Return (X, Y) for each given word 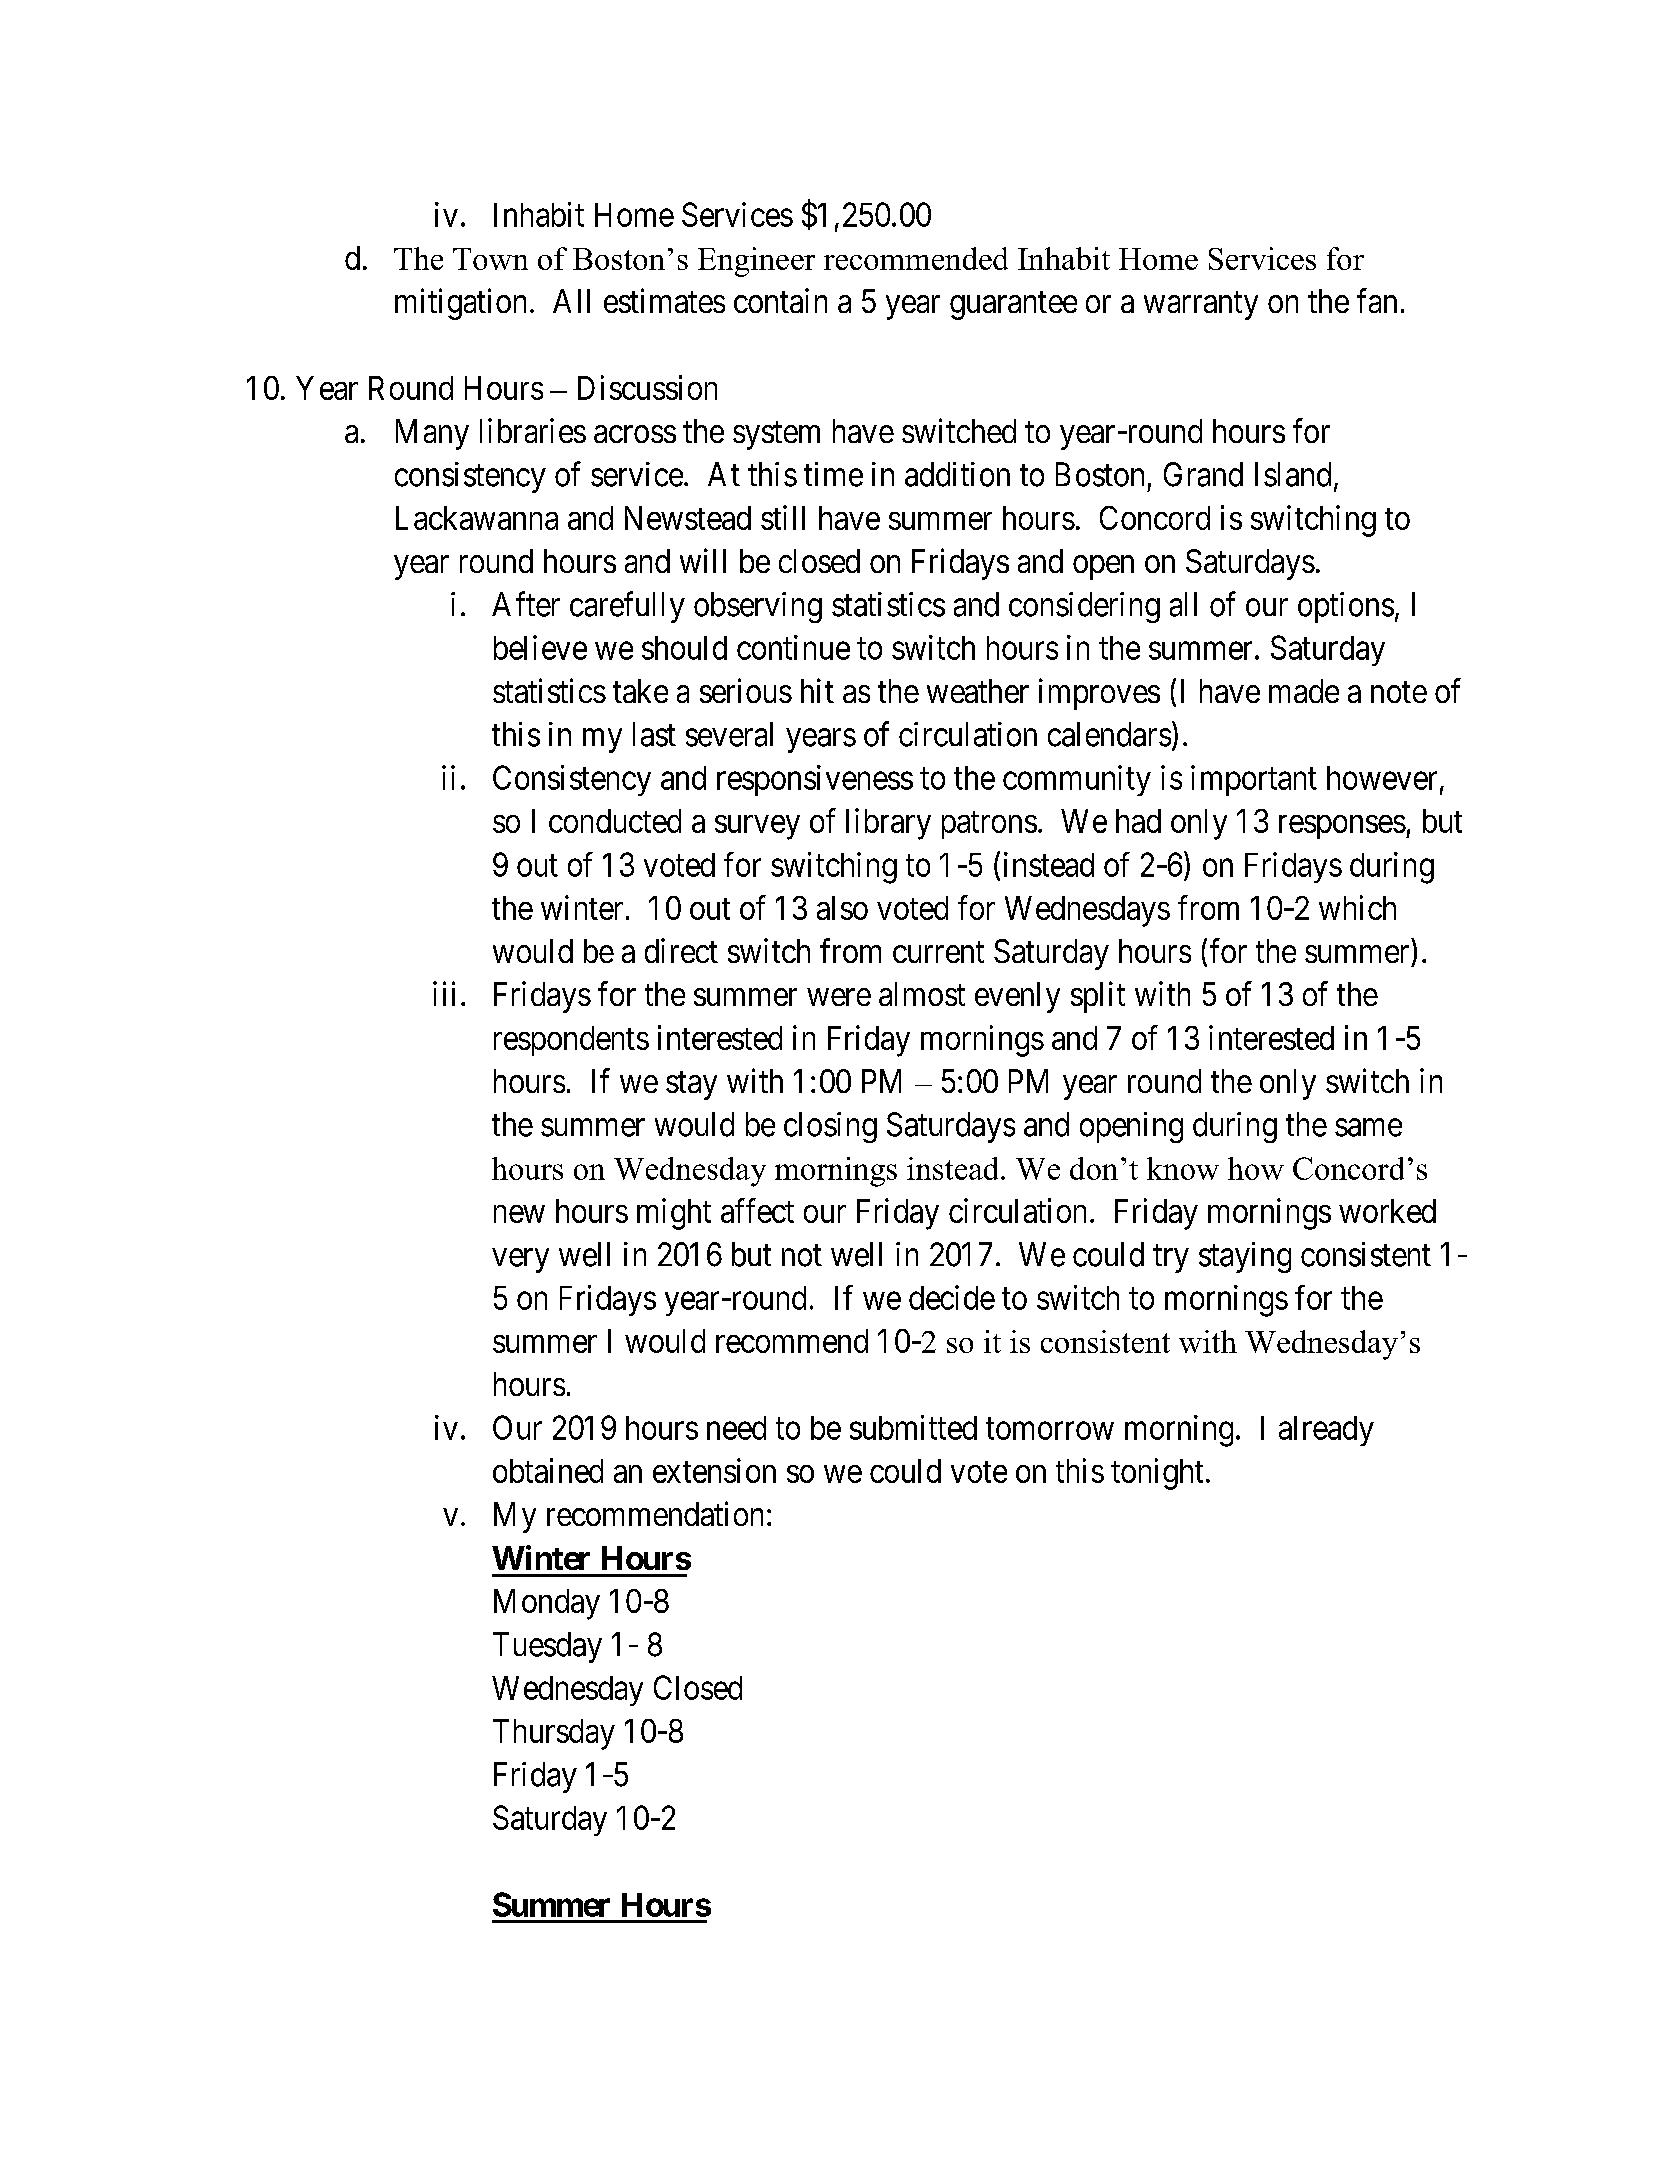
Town (490, 259)
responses (1342, 827)
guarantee (1013, 305)
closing (830, 1127)
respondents (571, 1041)
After (526, 604)
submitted (913, 1427)
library (888, 824)
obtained (548, 1470)
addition (957, 474)
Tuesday (547, 1647)
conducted (615, 821)
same (1368, 1128)
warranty (1201, 305)
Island (1293, 474)
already (1326, 1431)
